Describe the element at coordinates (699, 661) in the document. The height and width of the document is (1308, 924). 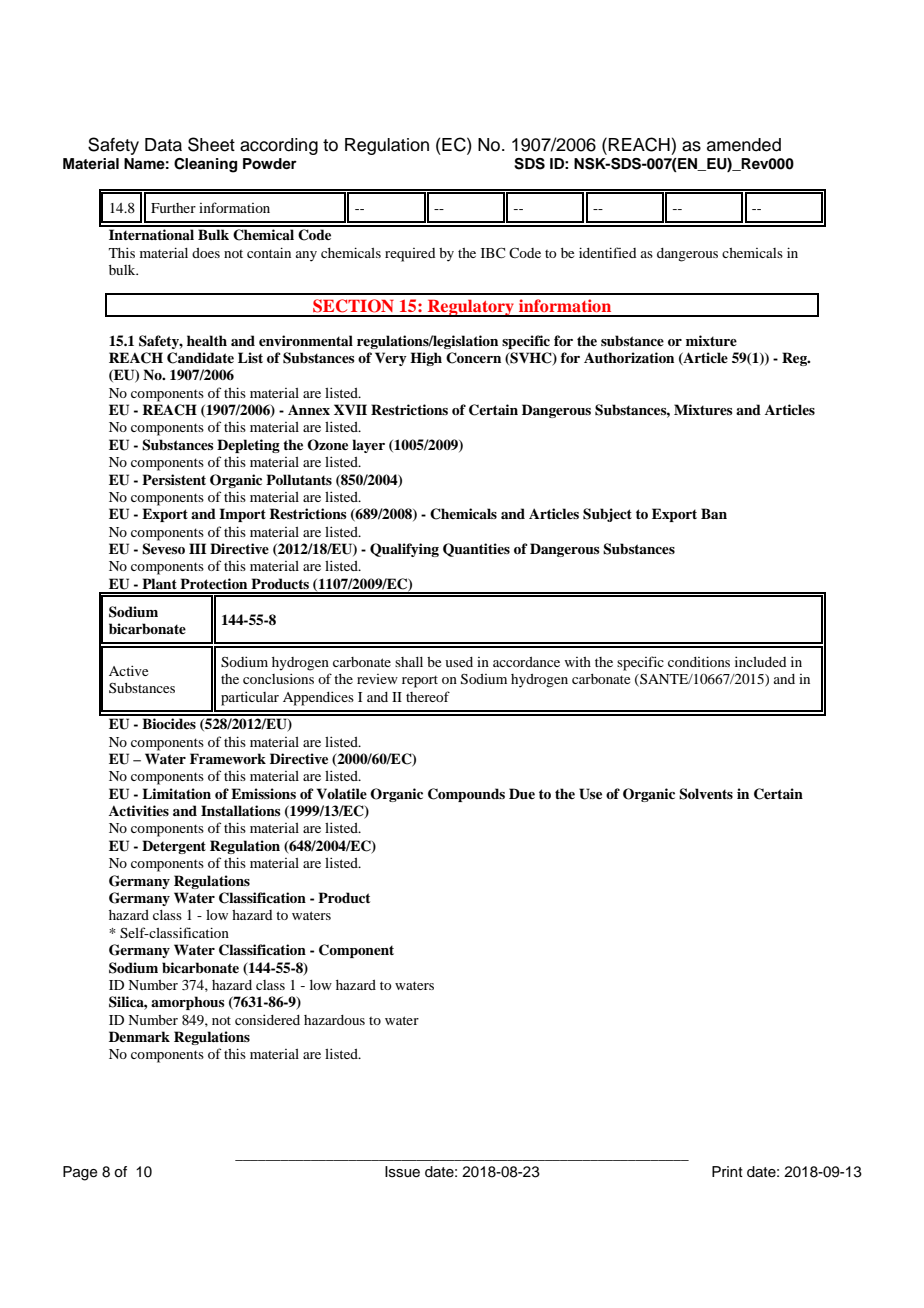
I see `conditions` at that location.
